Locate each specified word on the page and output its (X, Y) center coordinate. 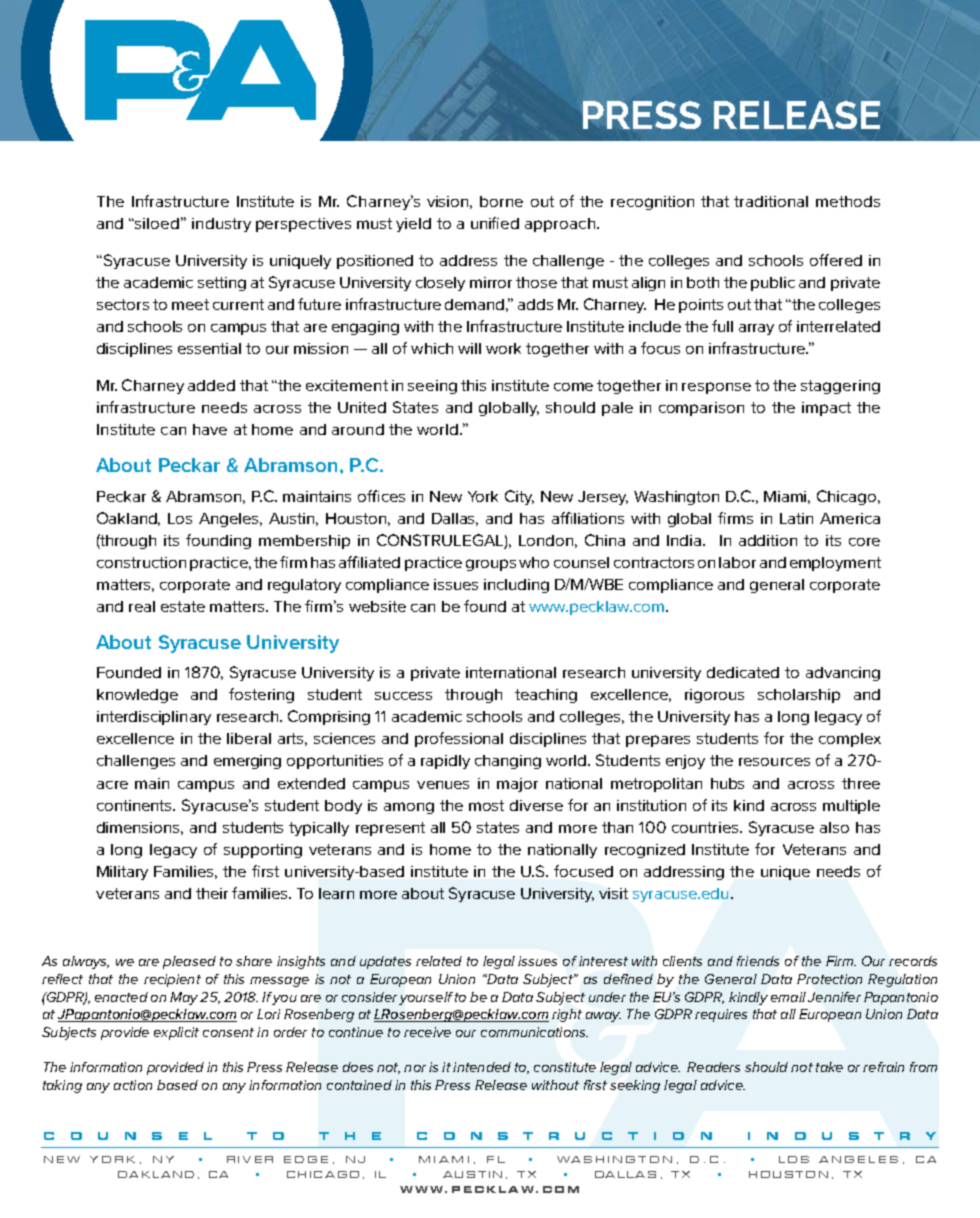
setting (222, 284)
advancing (843, 674)
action (133, 1085)
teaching (546, 696)
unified (495, 223)
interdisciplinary (154, 718)
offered (836, 260)
